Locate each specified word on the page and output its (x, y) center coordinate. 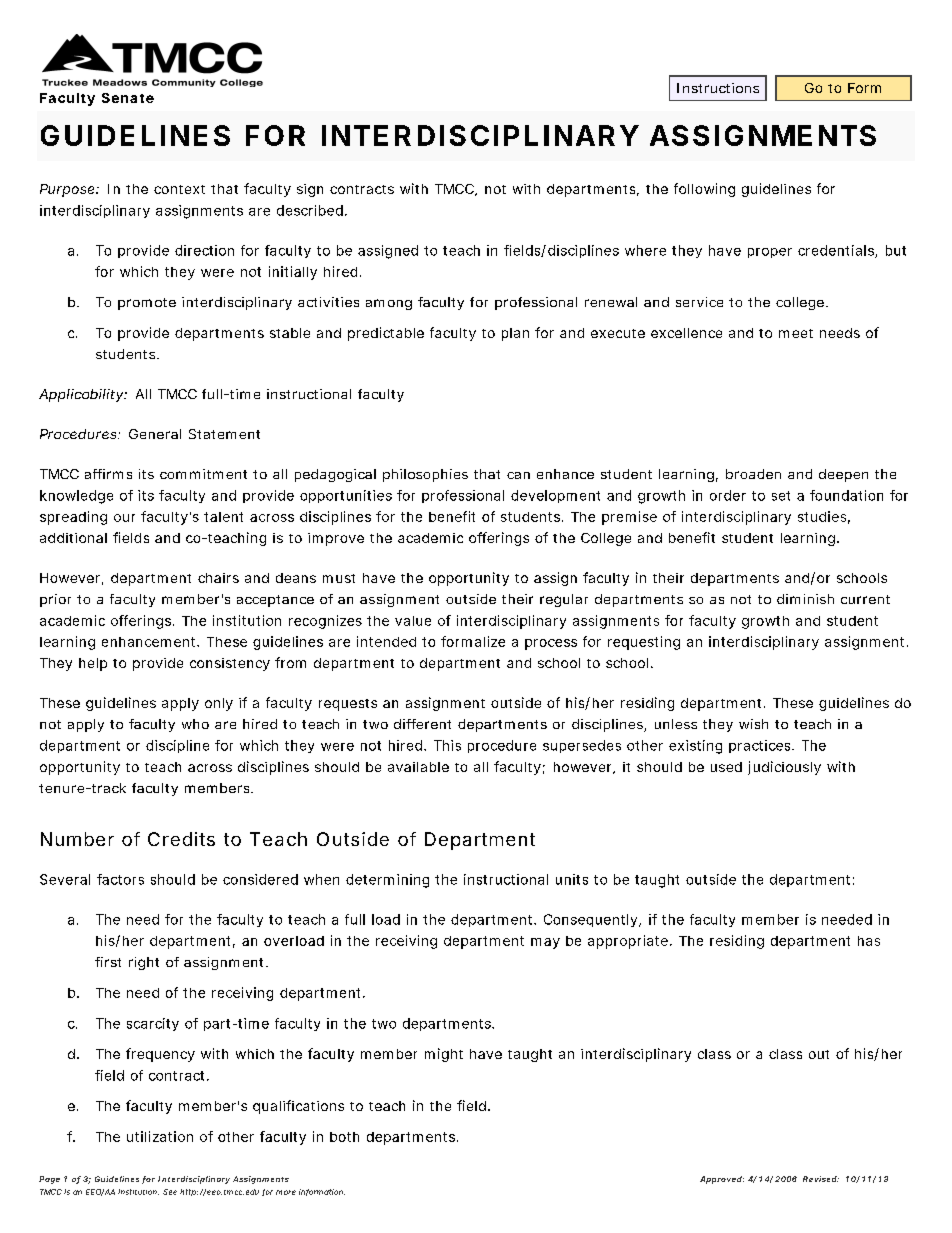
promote (147, 304)
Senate (128, 98)
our (124, 518)
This (447, 745)
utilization (160, 1136)
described (310, 210)
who (195, 724)
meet (796, 333)
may (545, 943)
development (555, 496)
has (869, 941)
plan (515, 334)
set (781, 496)
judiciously (784, 768)
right (144, 963)
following (704, 190)
